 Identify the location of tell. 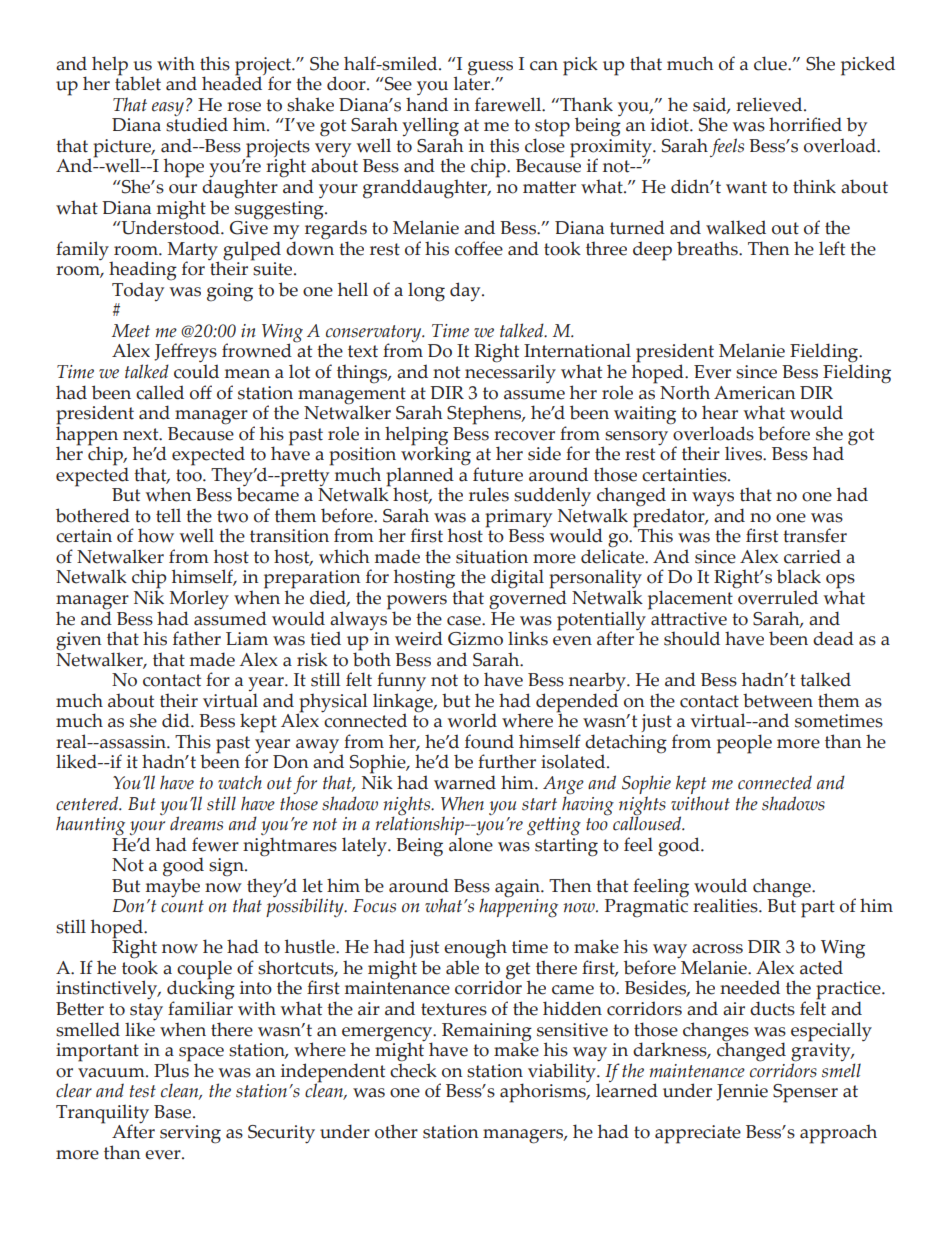
(168, 515).
